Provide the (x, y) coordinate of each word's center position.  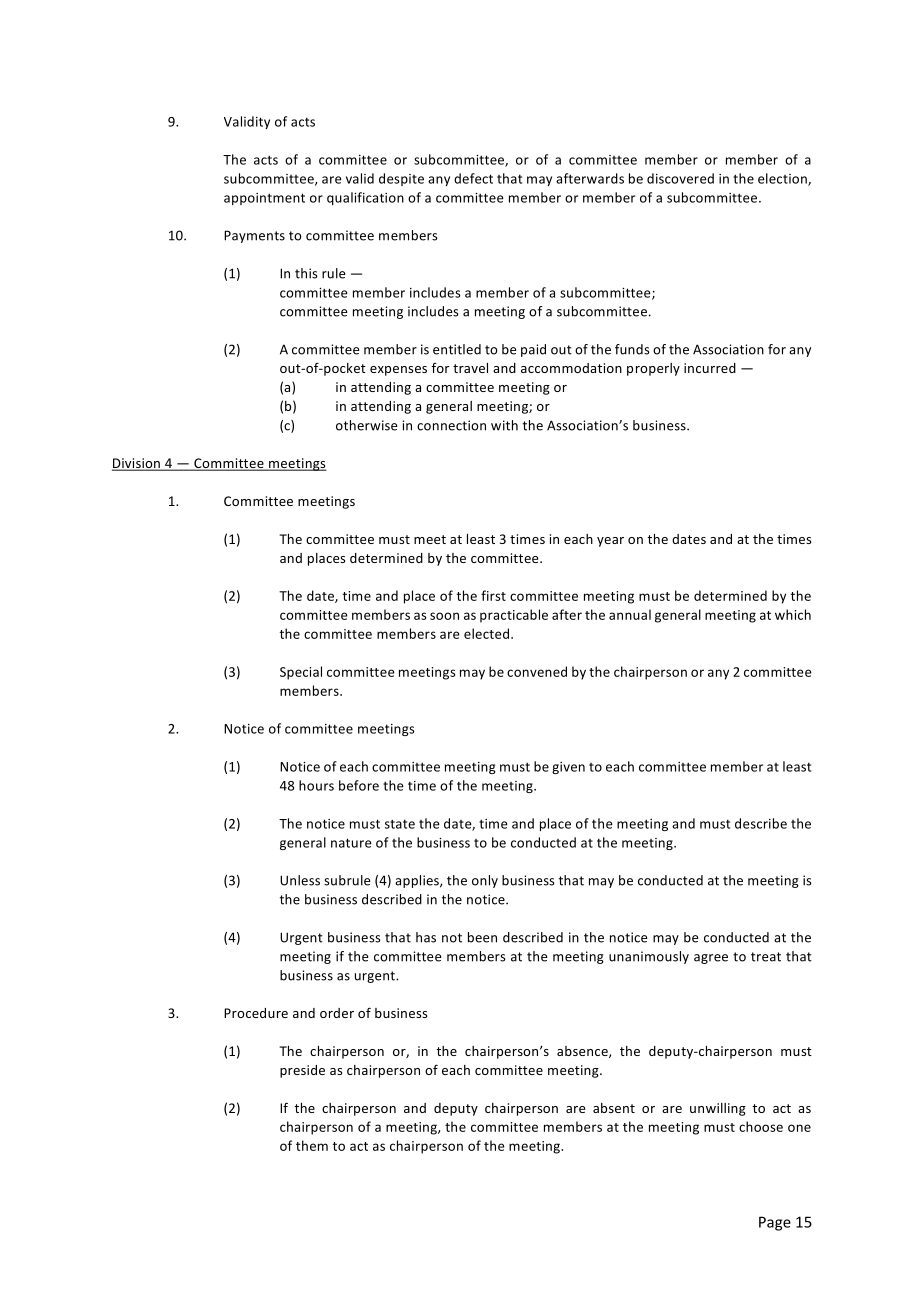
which (793, 614)
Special (301, 673)
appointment (264, 199)
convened (537, 671)
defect (473, 178)
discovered (680, 178)
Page (775, 1223)
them (312, 1145)
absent (614, 1108)
